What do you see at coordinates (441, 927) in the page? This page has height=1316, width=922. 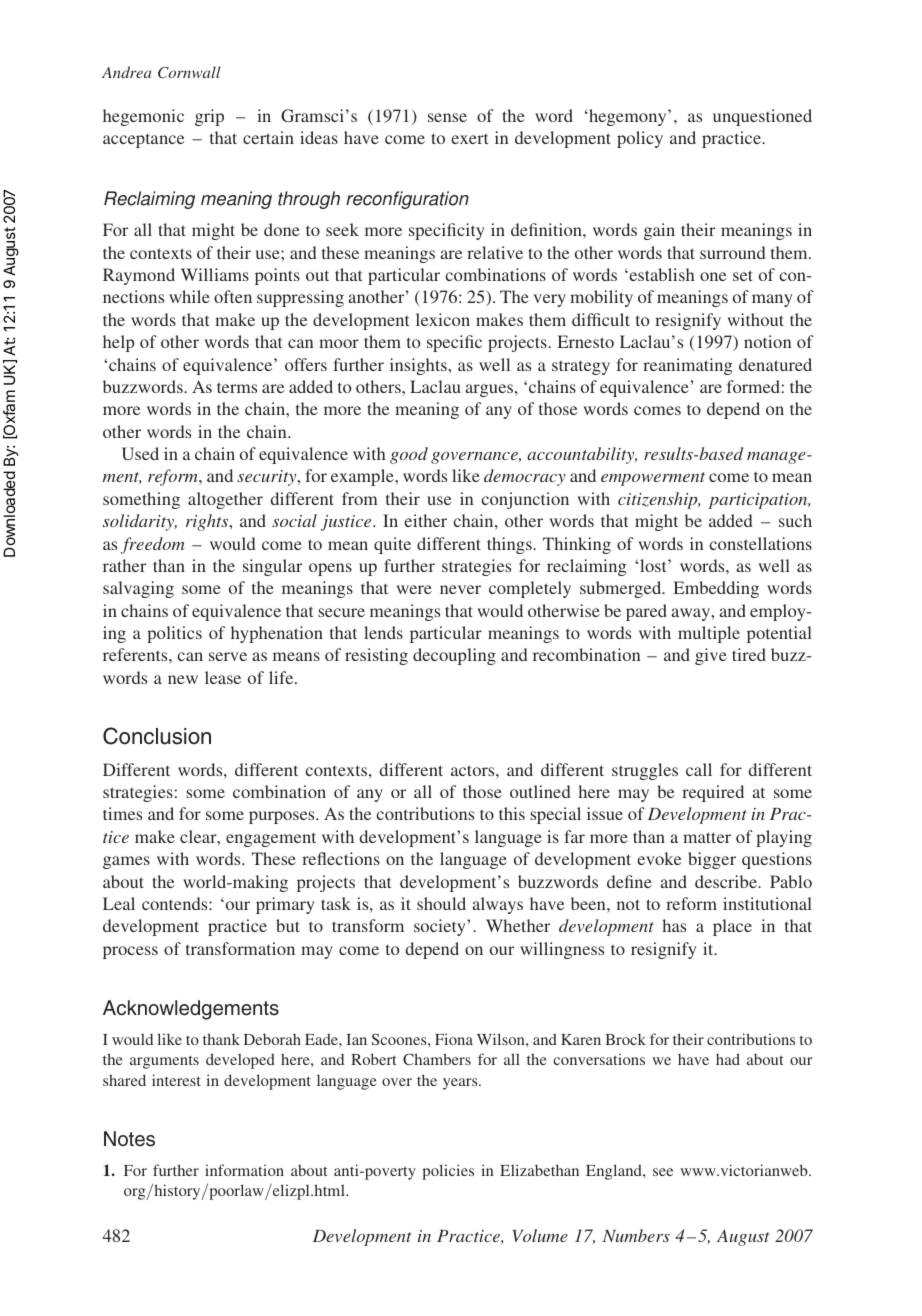 I see `society` at bounding box center [441, 927].
